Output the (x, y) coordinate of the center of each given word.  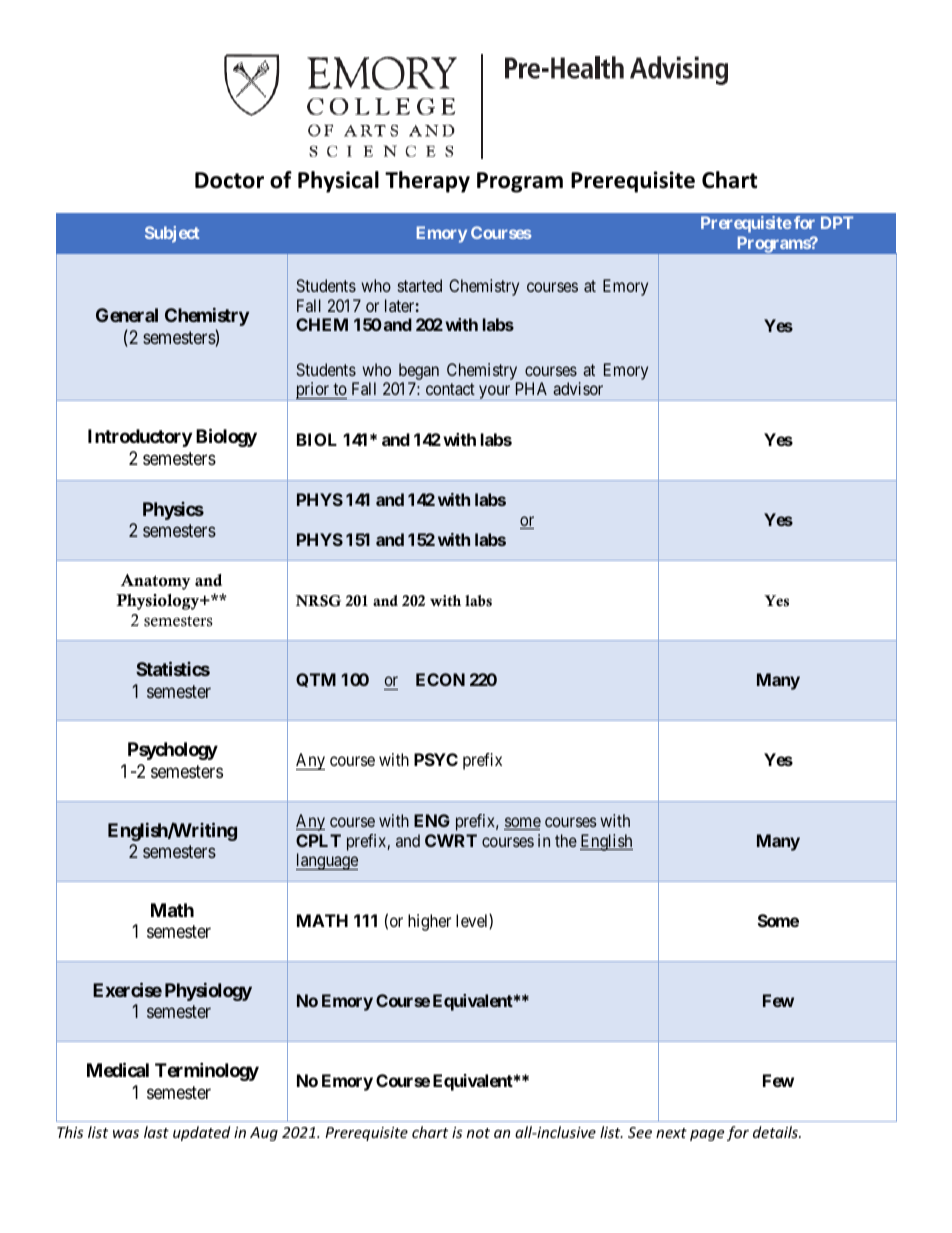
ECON (440, 679)
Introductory (140, 438)
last (156, 1132)
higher (429, 922)
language (327, 861)
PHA (531, 388)
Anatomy (156, 582)
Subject (172, 234)
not (478, 1133)
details (776, 1132)
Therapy (427, 182)
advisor (578, 388)
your (495, 393)
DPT (837, 222)
